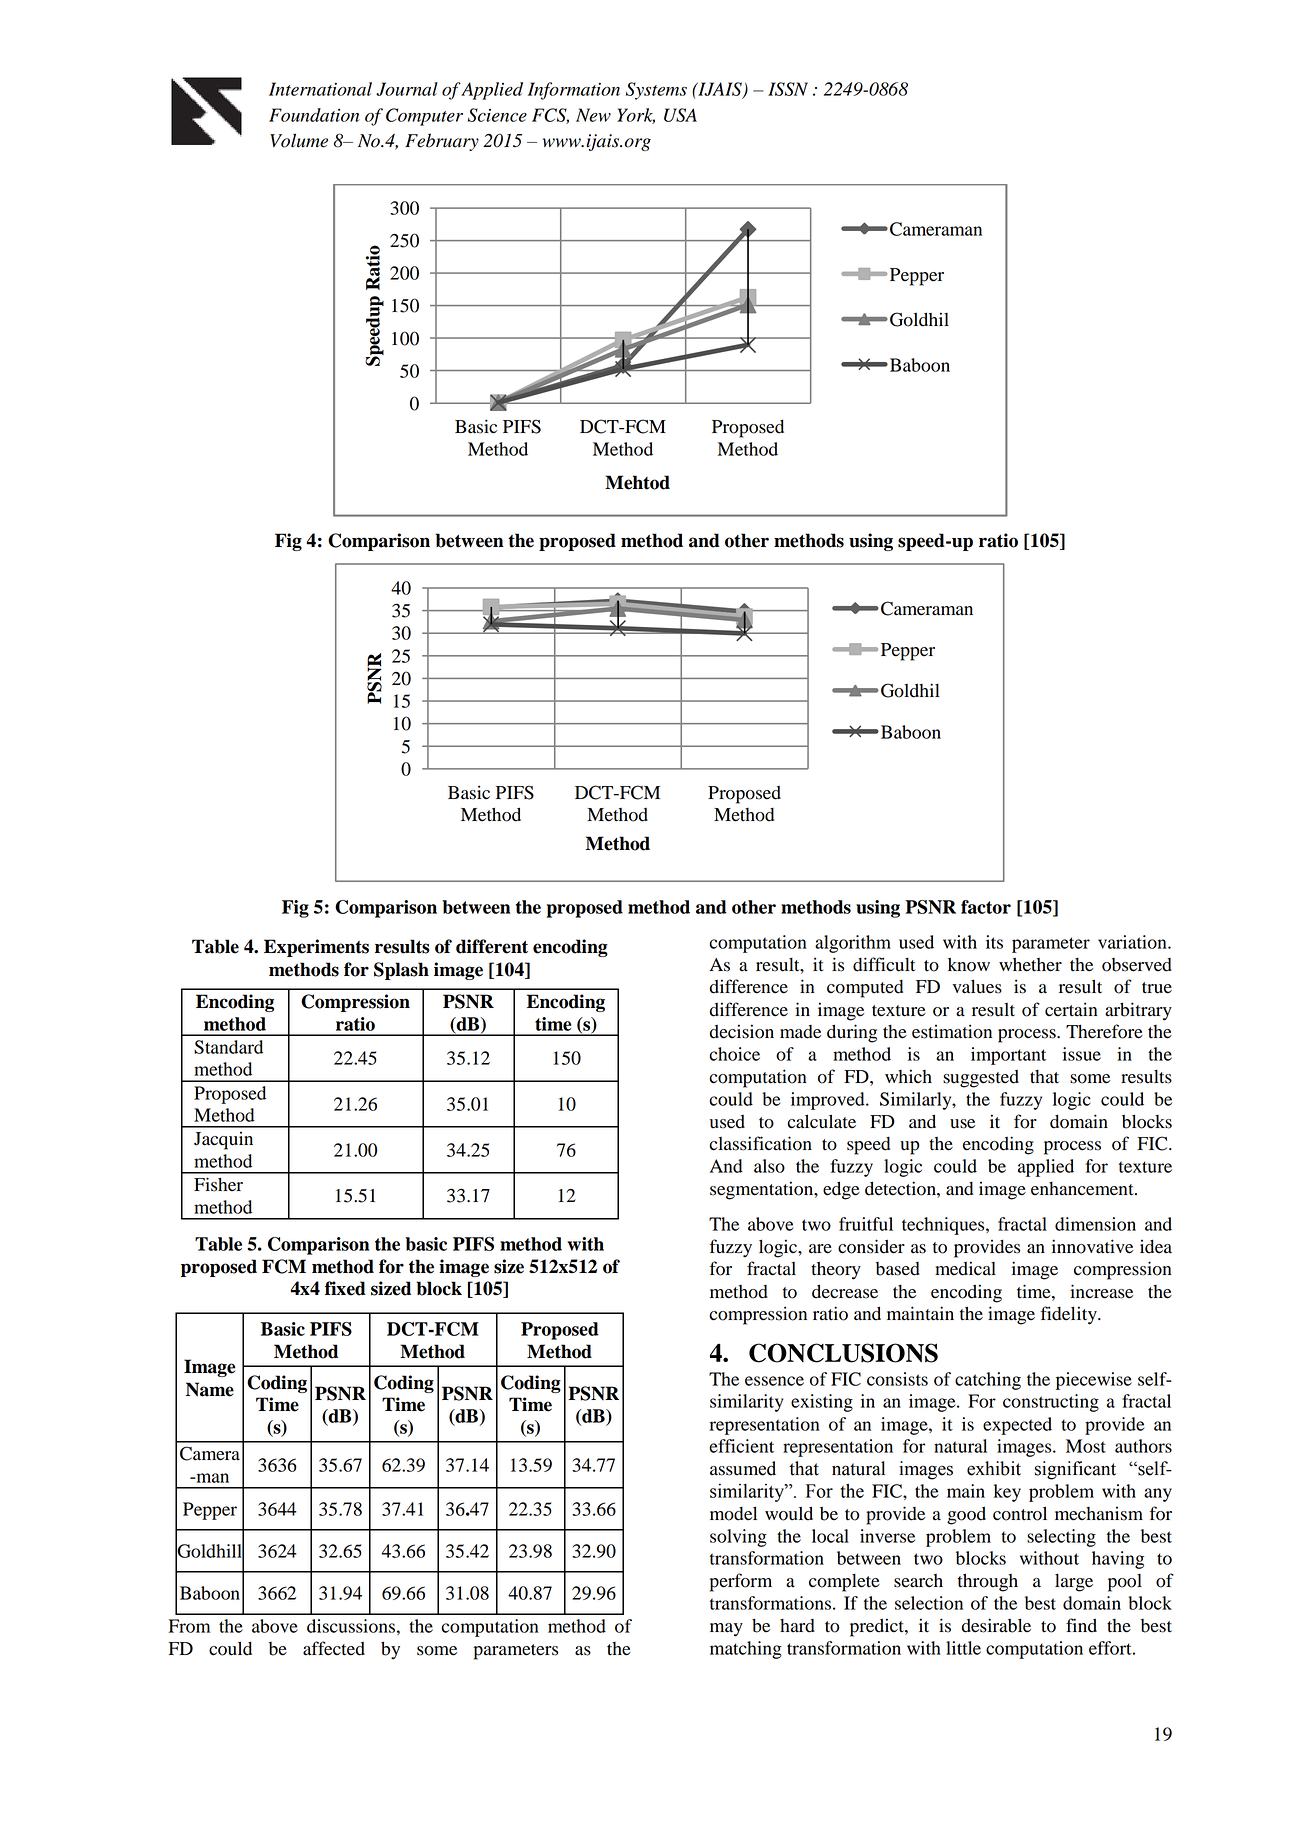 This screenshot has height=1823, width=1289. Describe the element at coordinates (853, 944) in the screenshot. I see `algorithm` at that location.
